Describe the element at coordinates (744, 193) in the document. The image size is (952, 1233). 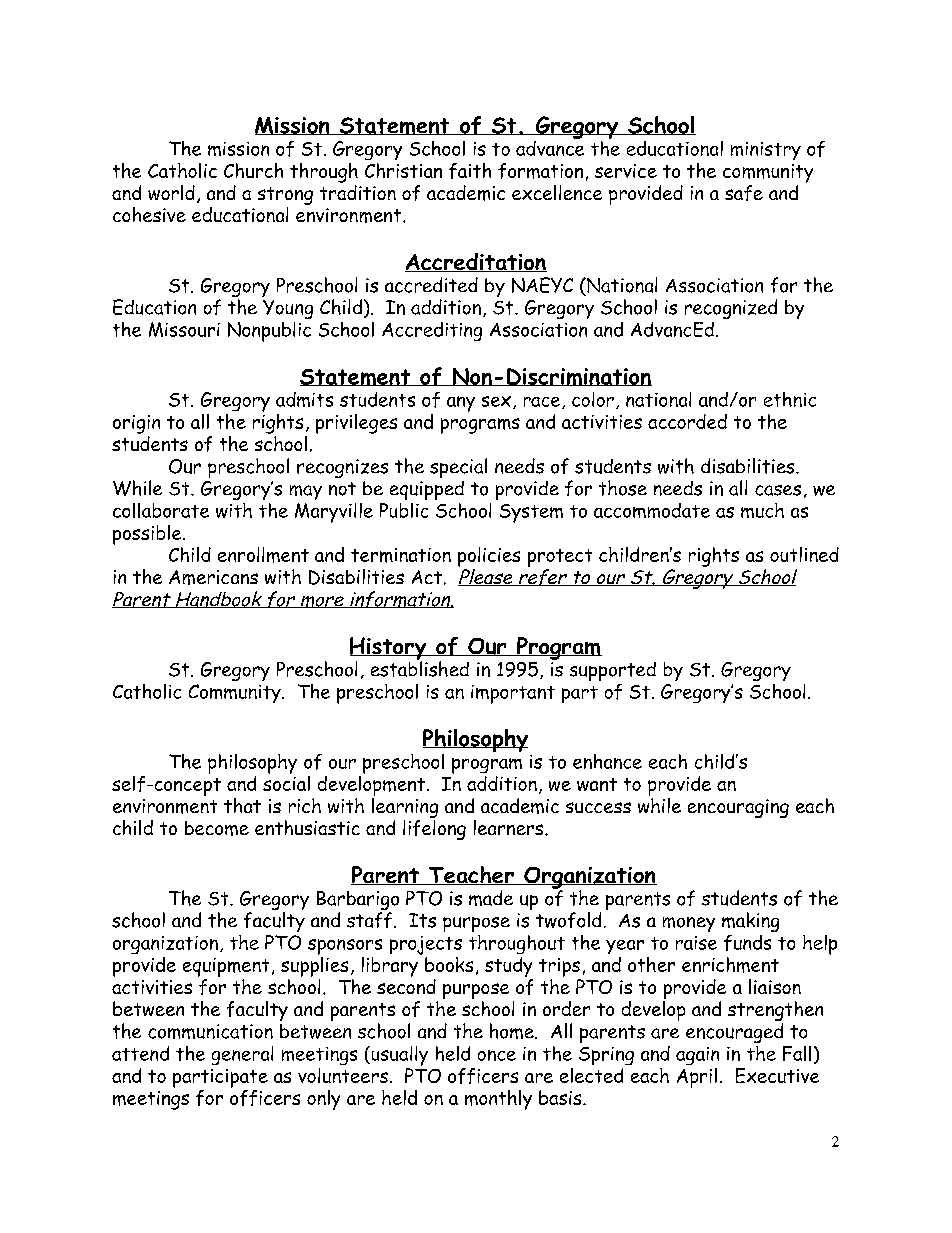
I see `safe` at that location.
